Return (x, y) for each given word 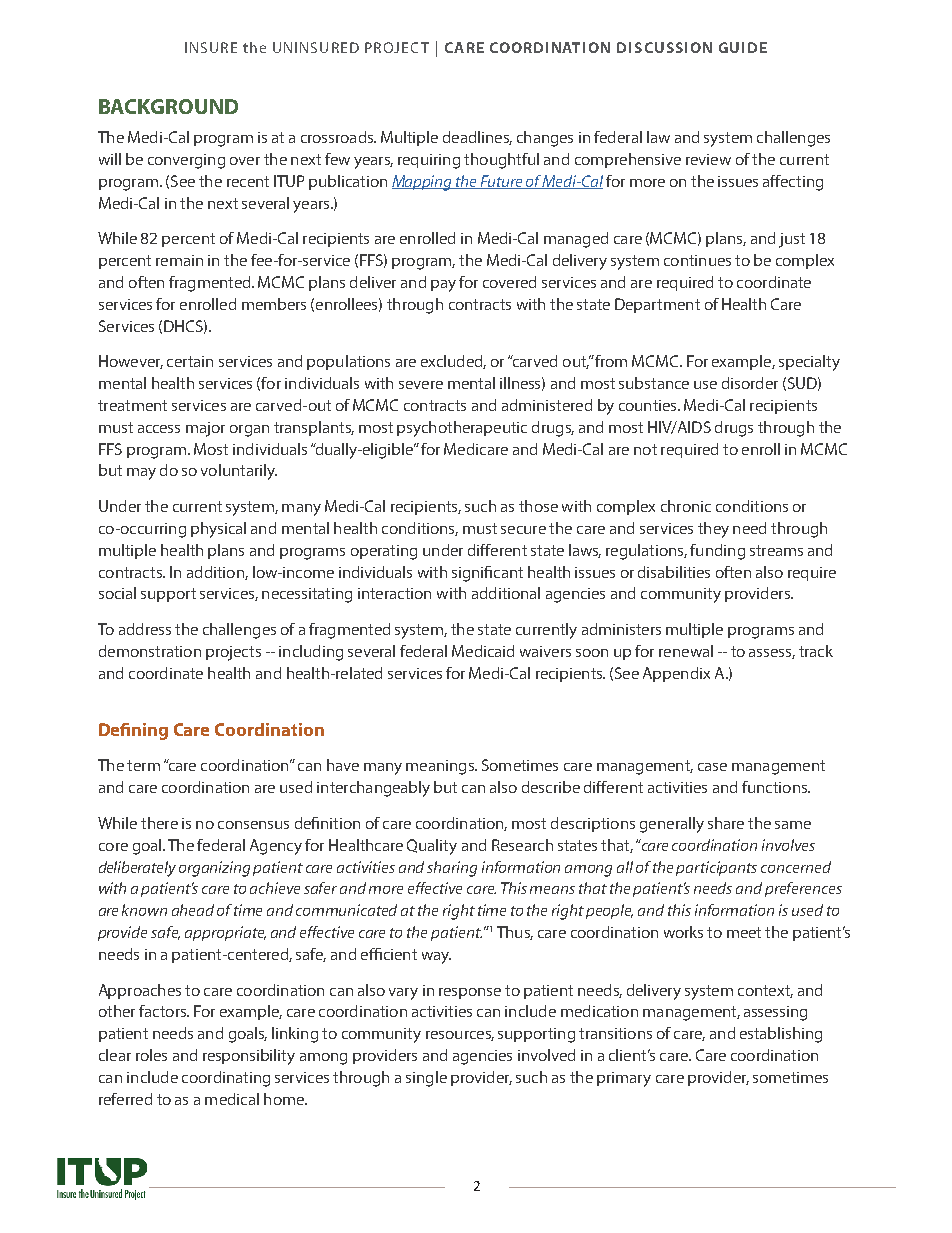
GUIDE (743, 47)
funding (717, 552)
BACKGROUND (168, 106)
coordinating (226, 1079)
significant (487, 574)
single (426, 1079)
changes (545, 139)
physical (218, 530)
